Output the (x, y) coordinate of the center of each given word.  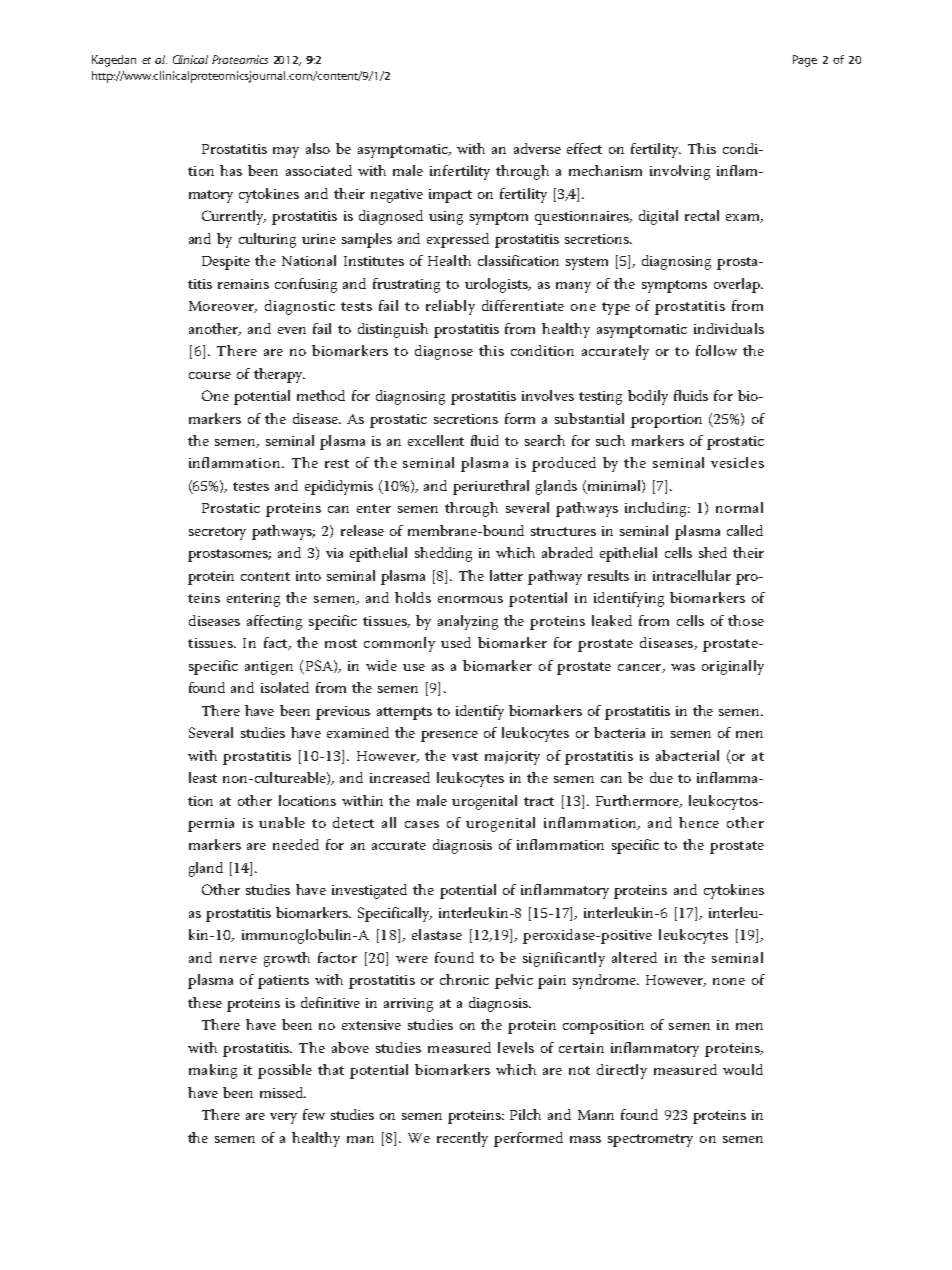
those (746, 620)
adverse (537, 148)
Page (805, 61)
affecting (274, 622)
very (283, 1118)
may (286, 152)
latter (506, 575)
